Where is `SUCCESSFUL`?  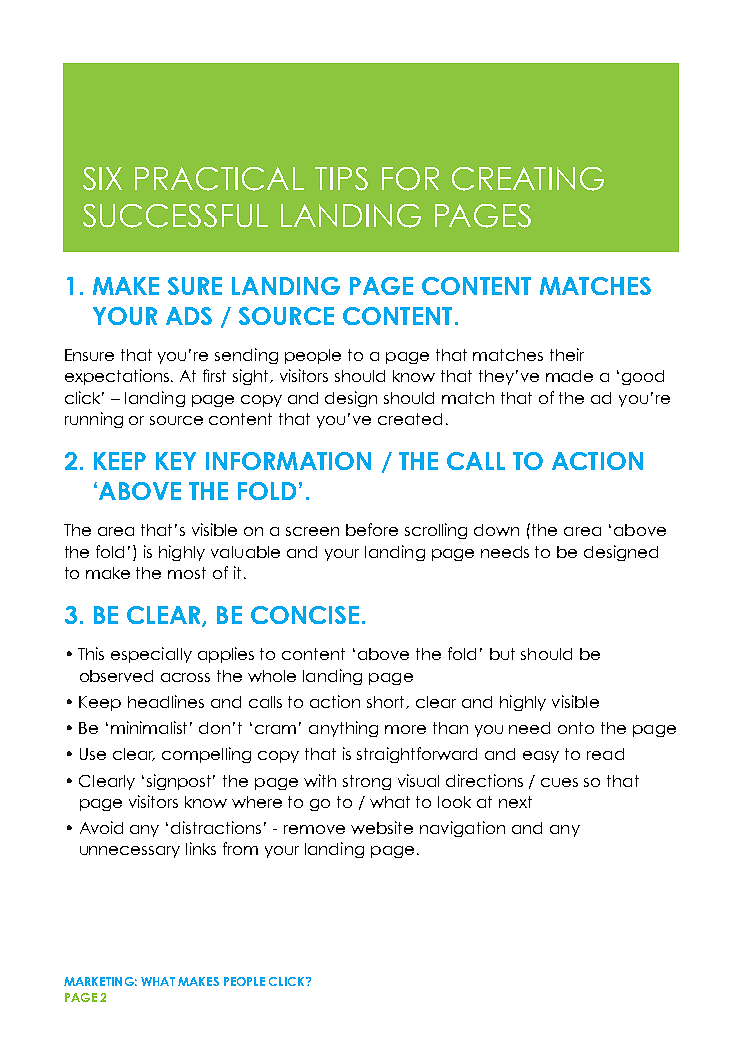
SUCCESSFUL is located at coordinates (175, 216).
